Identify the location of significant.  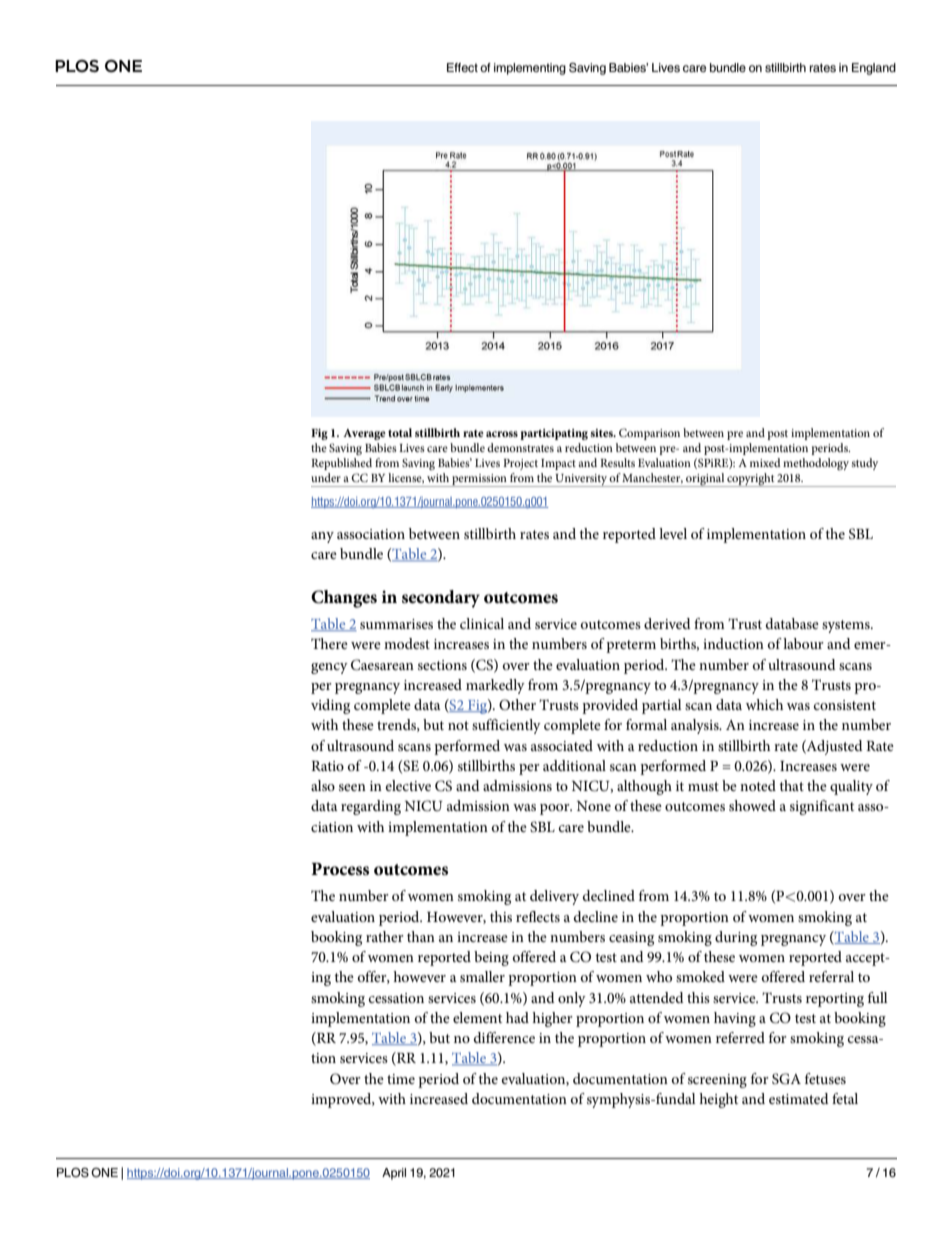
(822, 807).
